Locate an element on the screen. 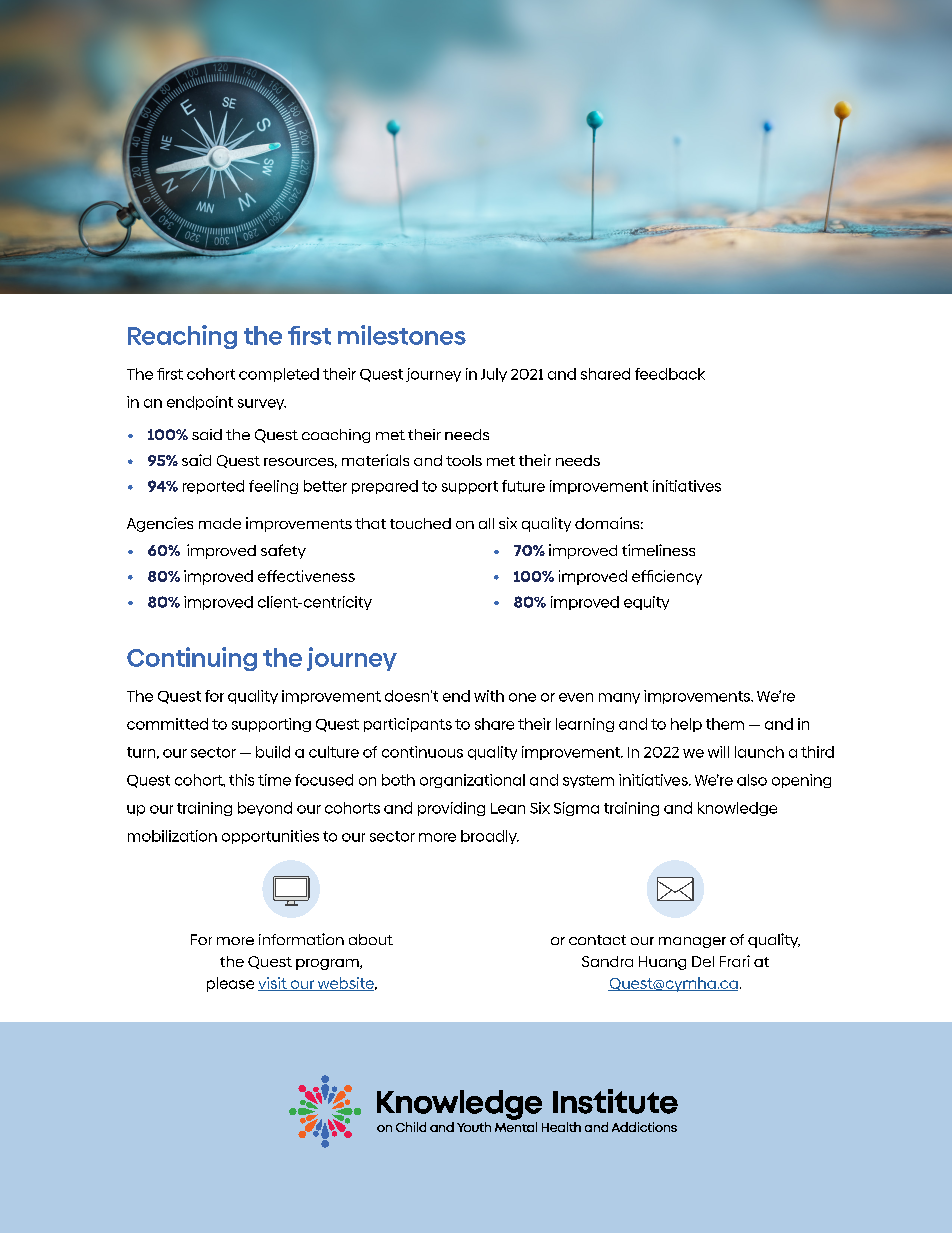 The height and width of the screenshot is (1233, 952). efficiency is located at coordinates (667, 577).
